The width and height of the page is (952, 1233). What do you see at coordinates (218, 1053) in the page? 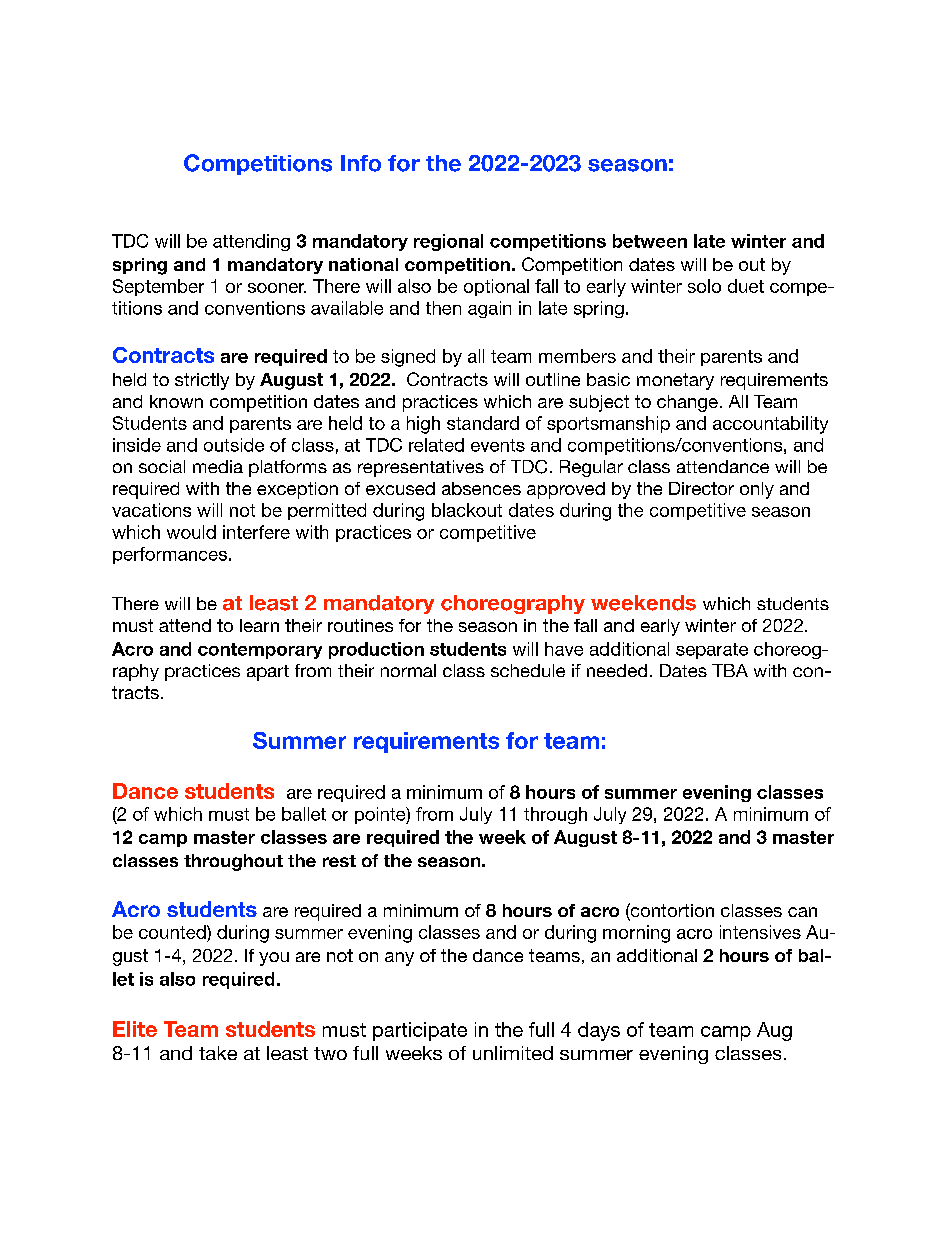
I see `take` at bounding box center [218, 1053].
